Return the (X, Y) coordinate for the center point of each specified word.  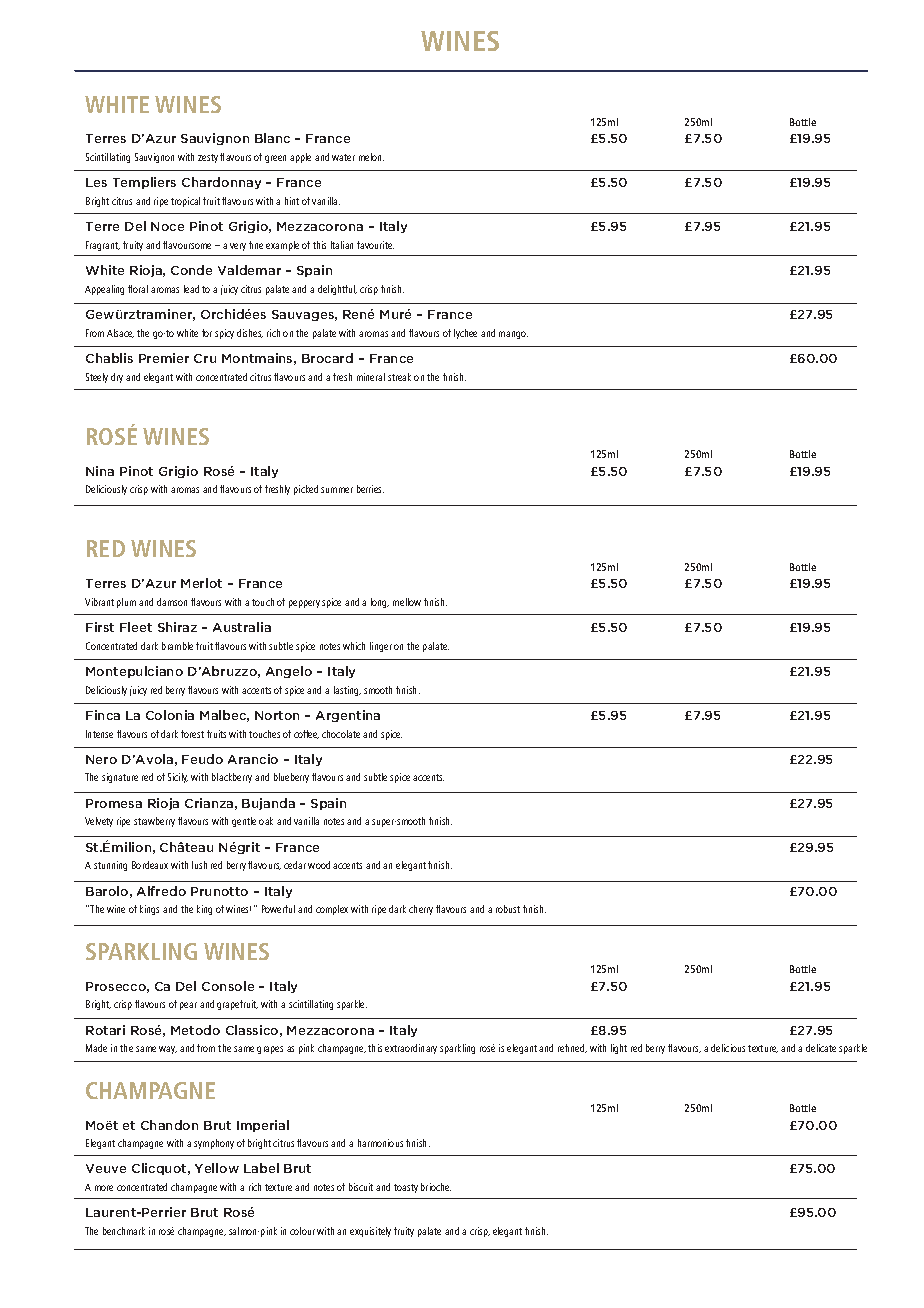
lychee (465, 334)
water (343, 157)
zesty (208, 158)
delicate (821, 1048)
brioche (436, 1187)
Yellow (217, 1168)
